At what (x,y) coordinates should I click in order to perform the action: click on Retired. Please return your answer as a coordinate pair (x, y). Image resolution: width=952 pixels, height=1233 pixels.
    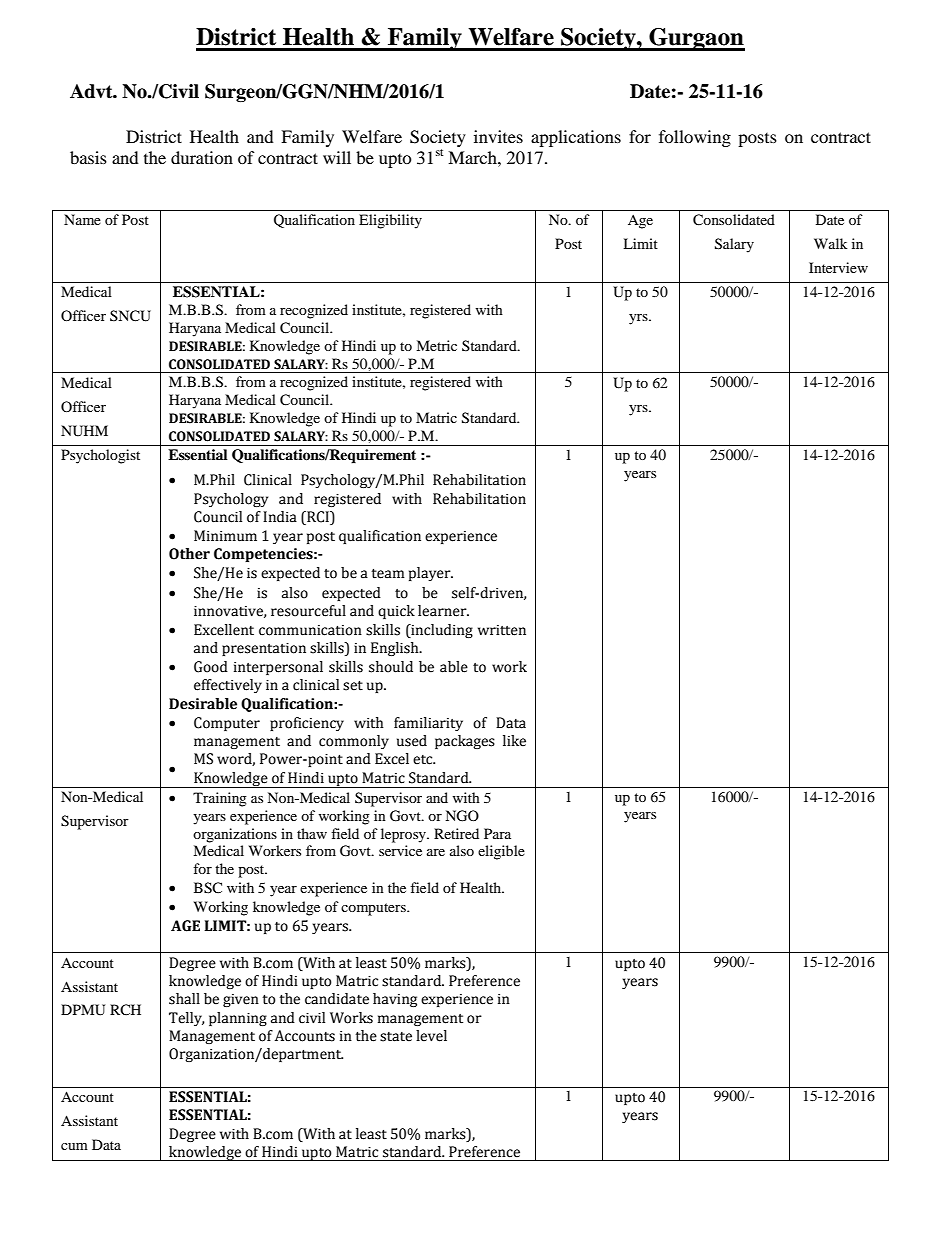
    Looking at the image, I should click on (456, 833).
